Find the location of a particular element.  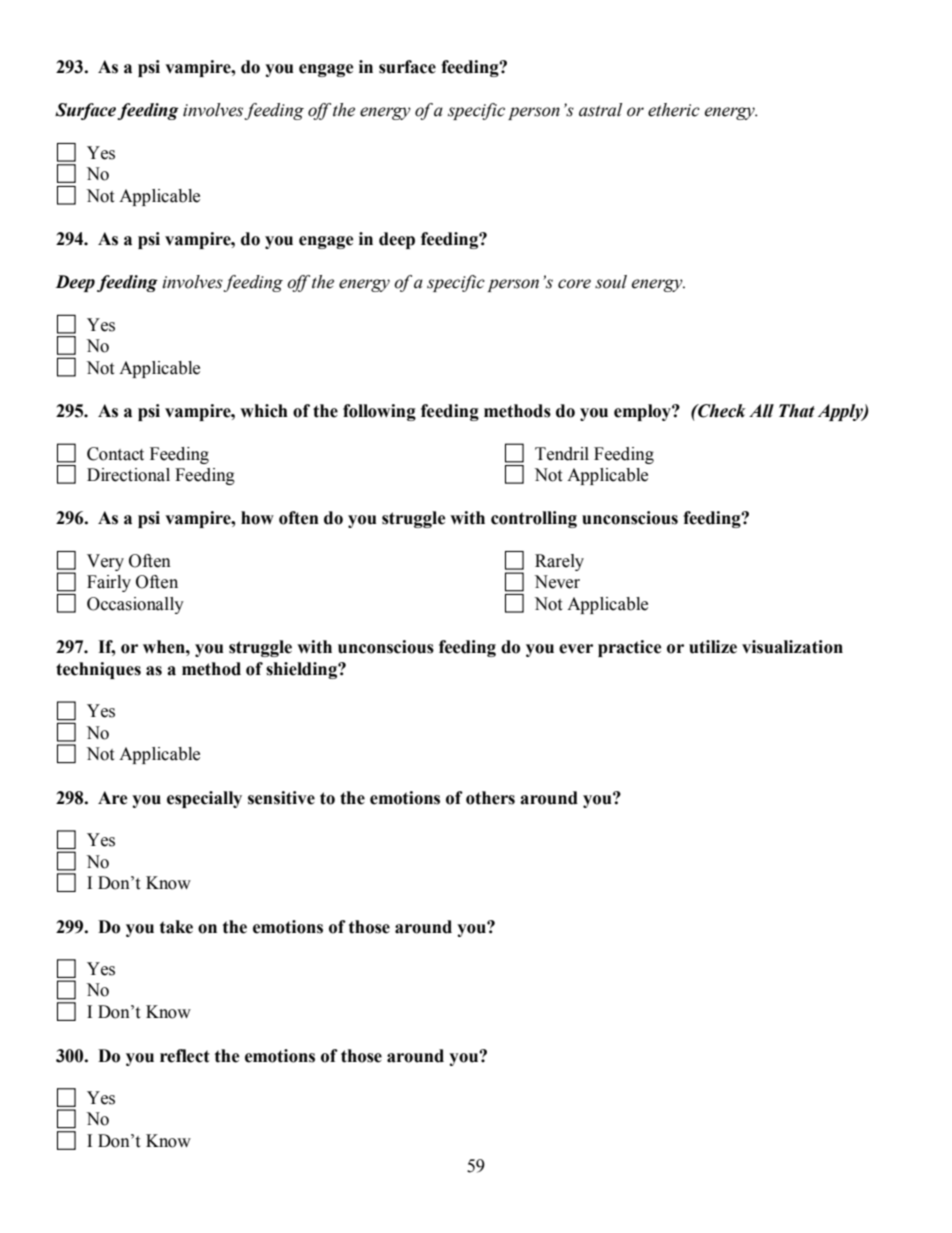

reflect is located at coordinates (185, 1056).
